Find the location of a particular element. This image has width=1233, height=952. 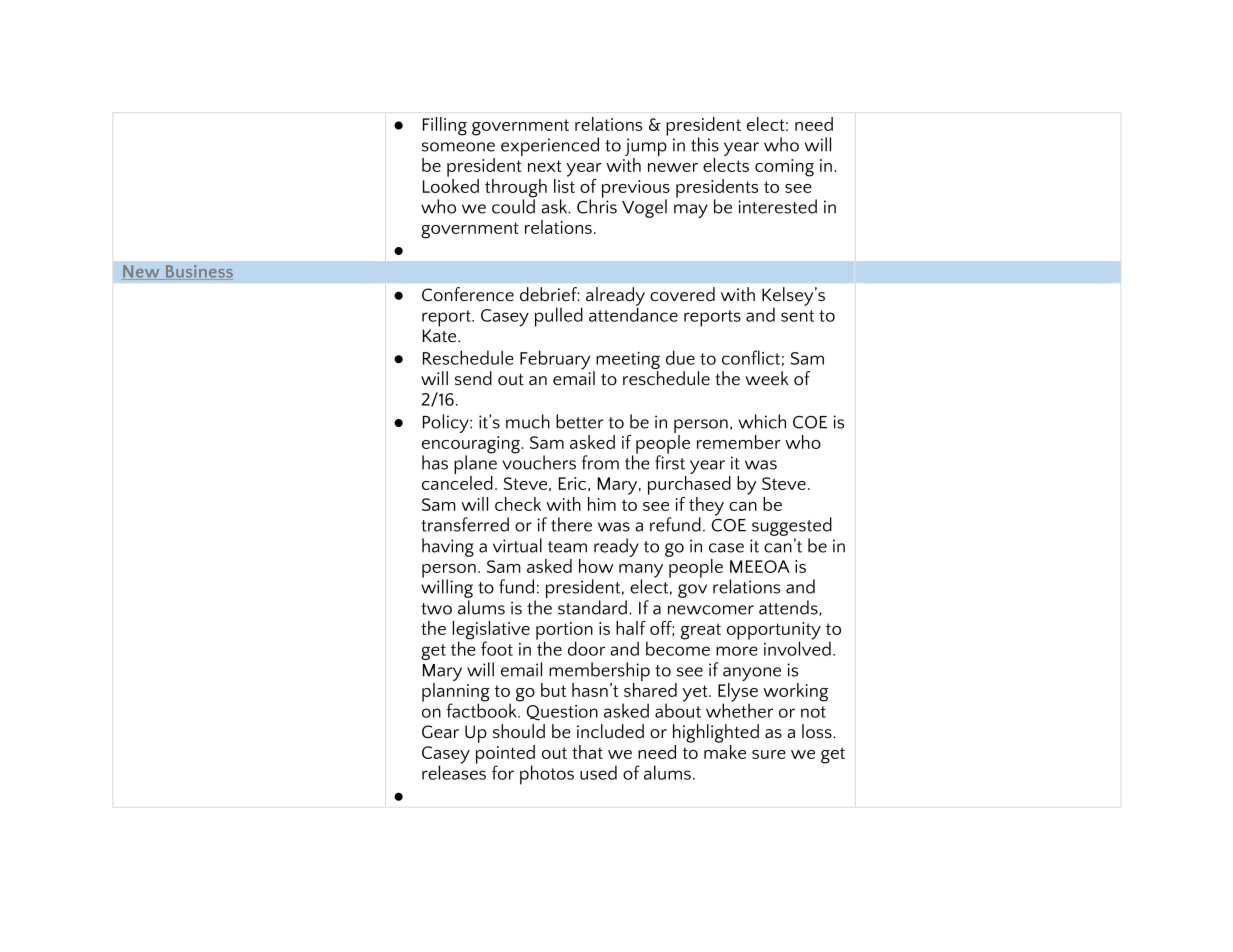

pointed is located at coordinates (505, 754).
